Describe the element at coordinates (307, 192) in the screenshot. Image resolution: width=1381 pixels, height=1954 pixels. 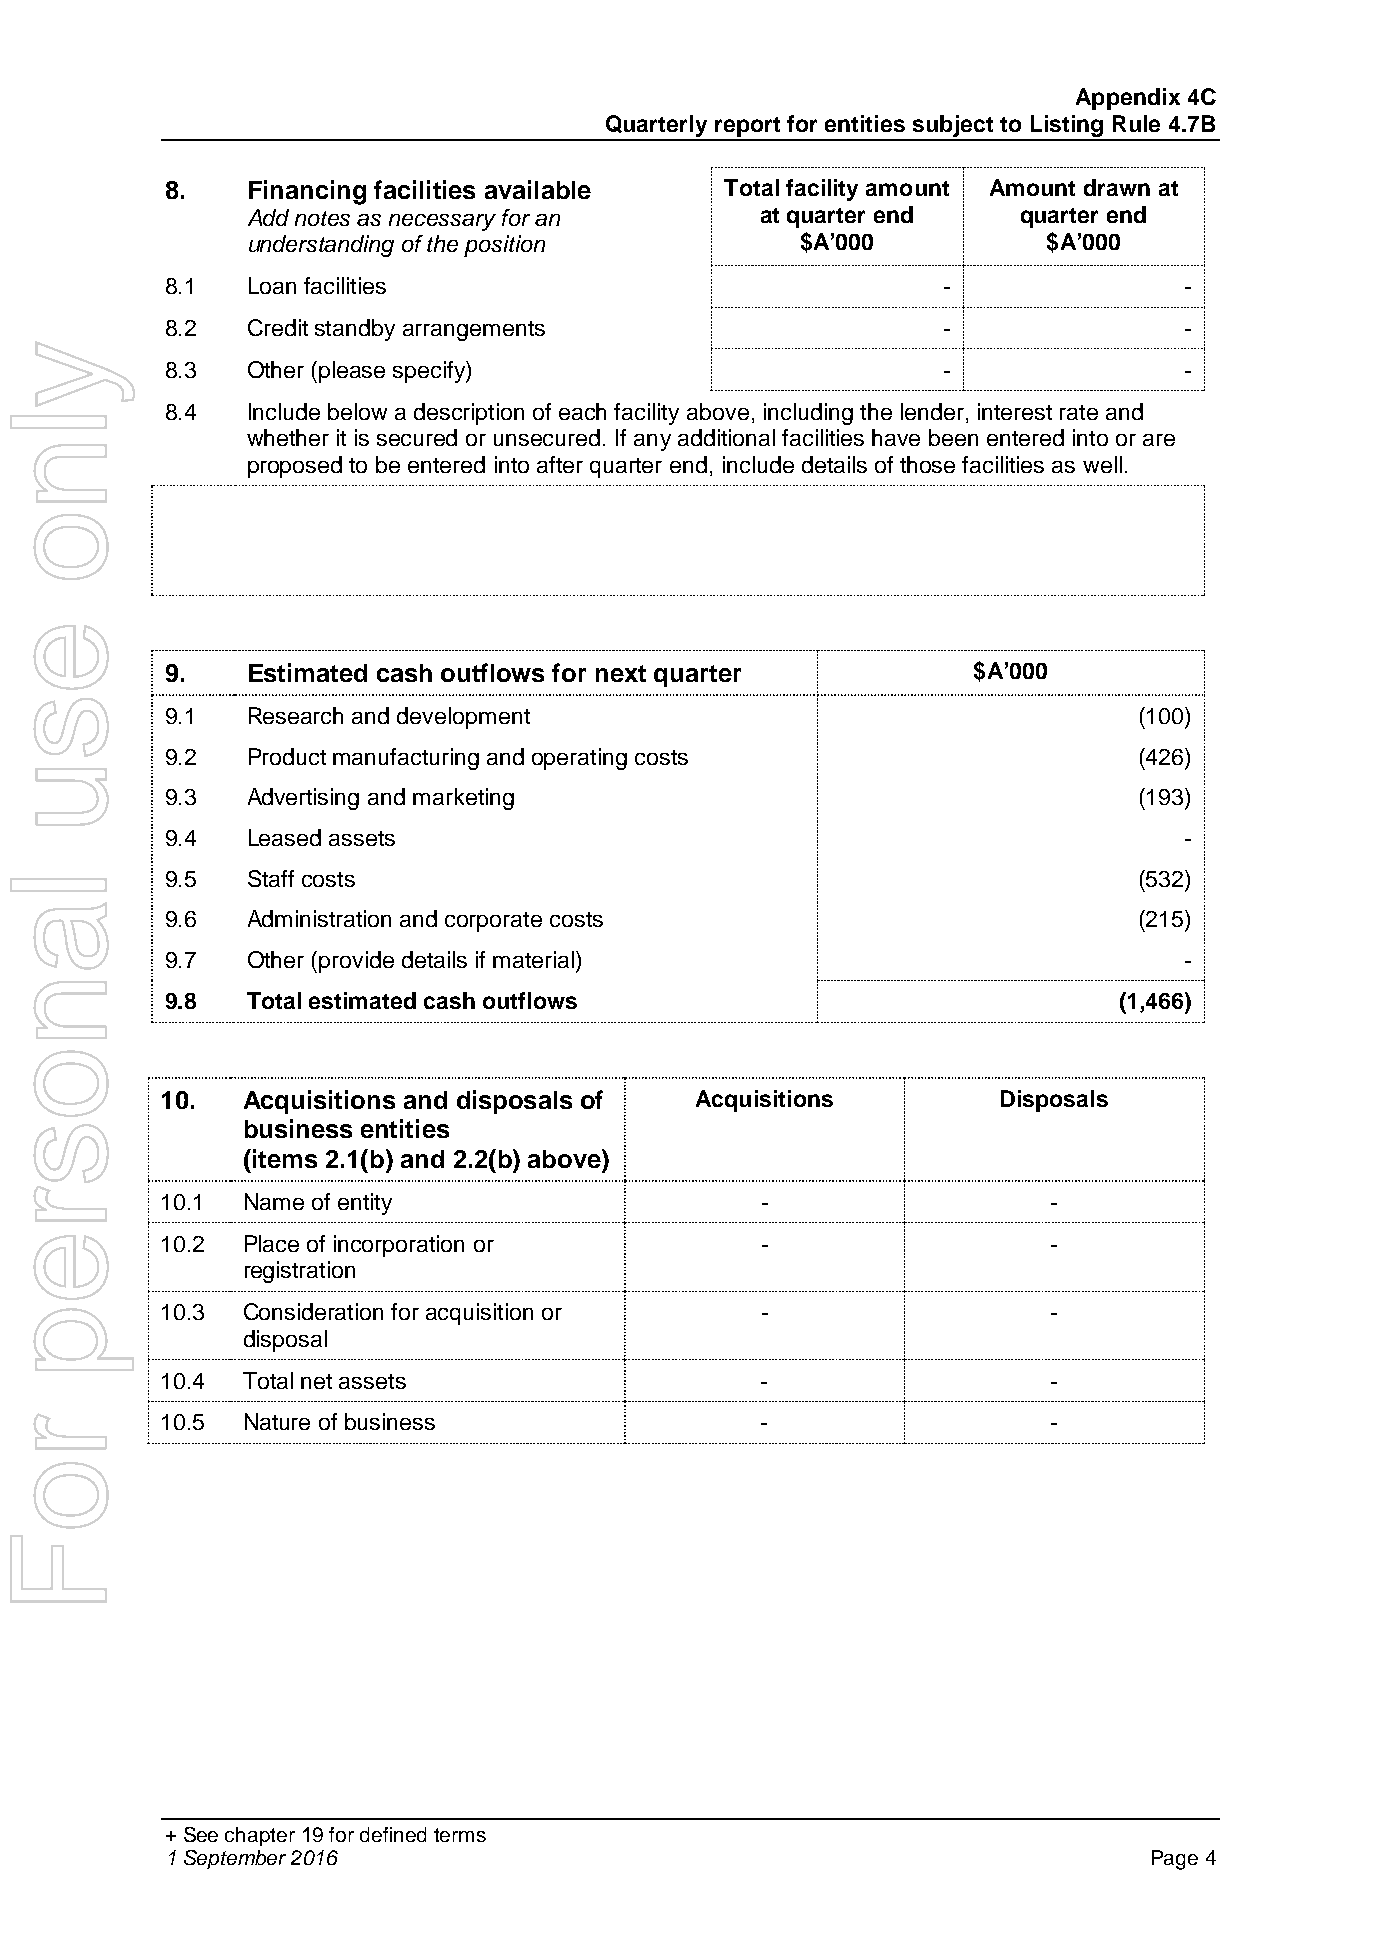
I see `Financing` at that location.
